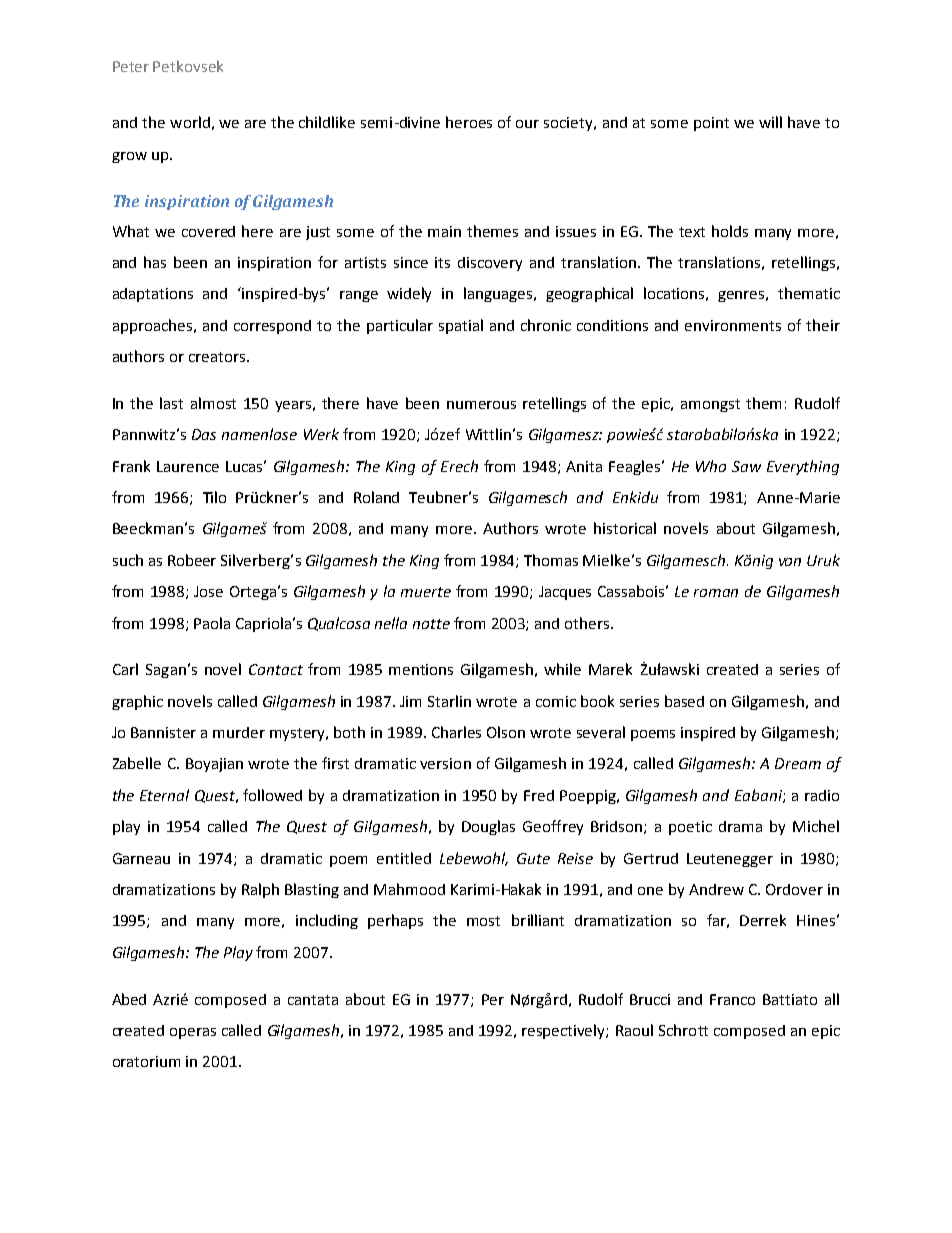 This page has height=1233, width=952. What do you see at coordinates (190, 122) in the page?
I see `world` at bounding box center [190, 122].
